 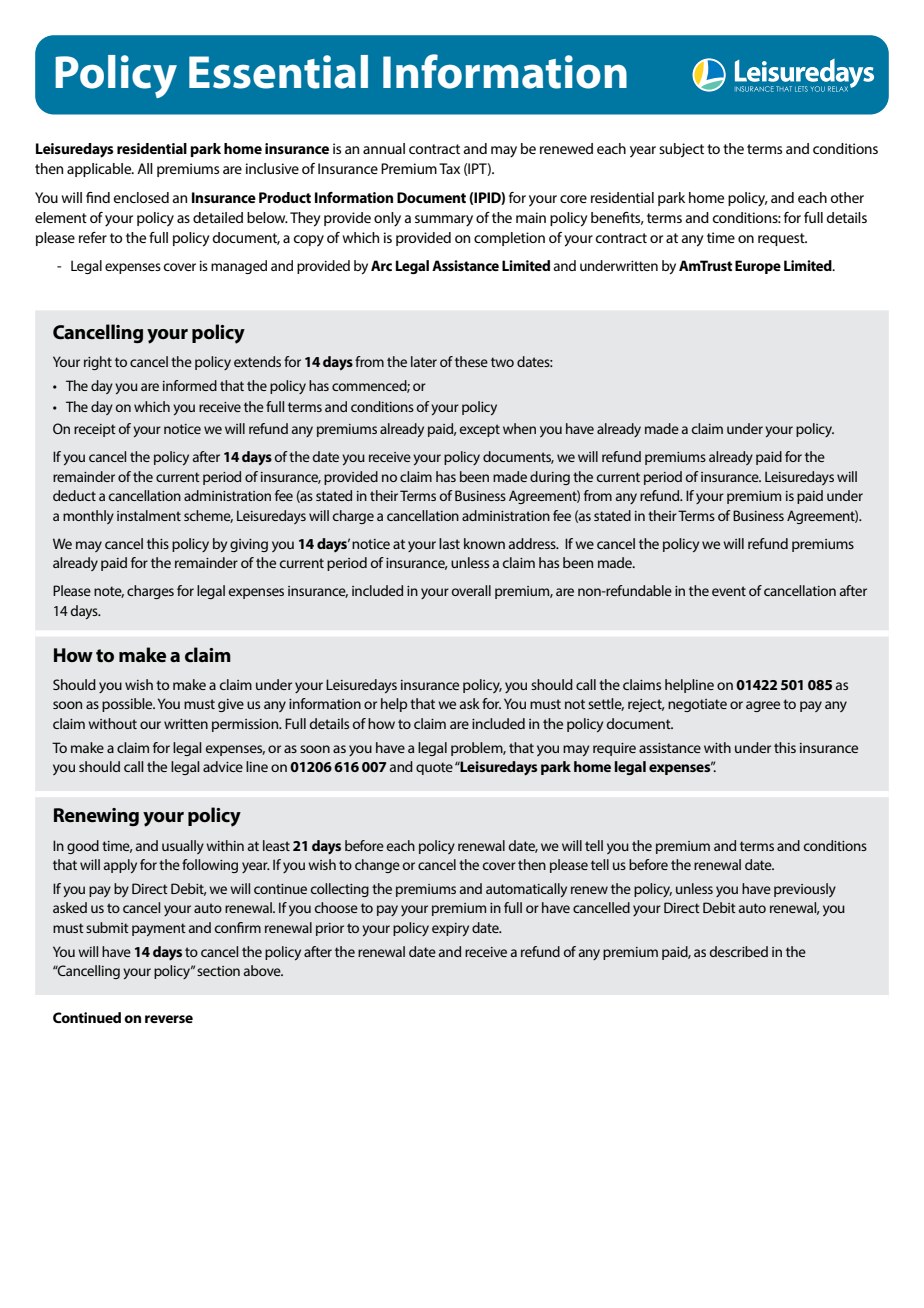 What do you see at coordinates (100, 170) in the screenshot?
I see `applicable` at bounding box center [100, 170].
